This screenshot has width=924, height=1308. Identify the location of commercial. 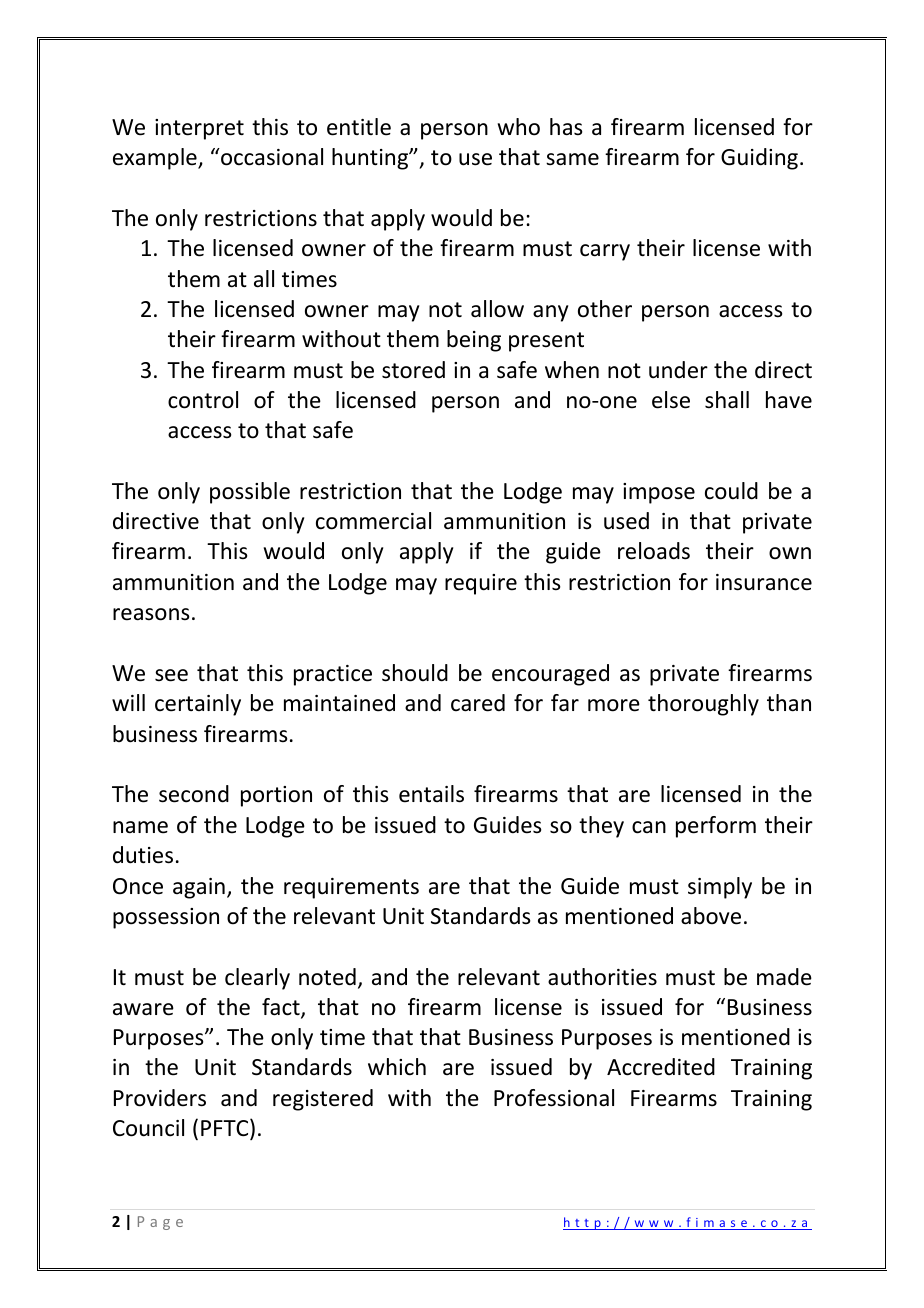
(373, 521).
